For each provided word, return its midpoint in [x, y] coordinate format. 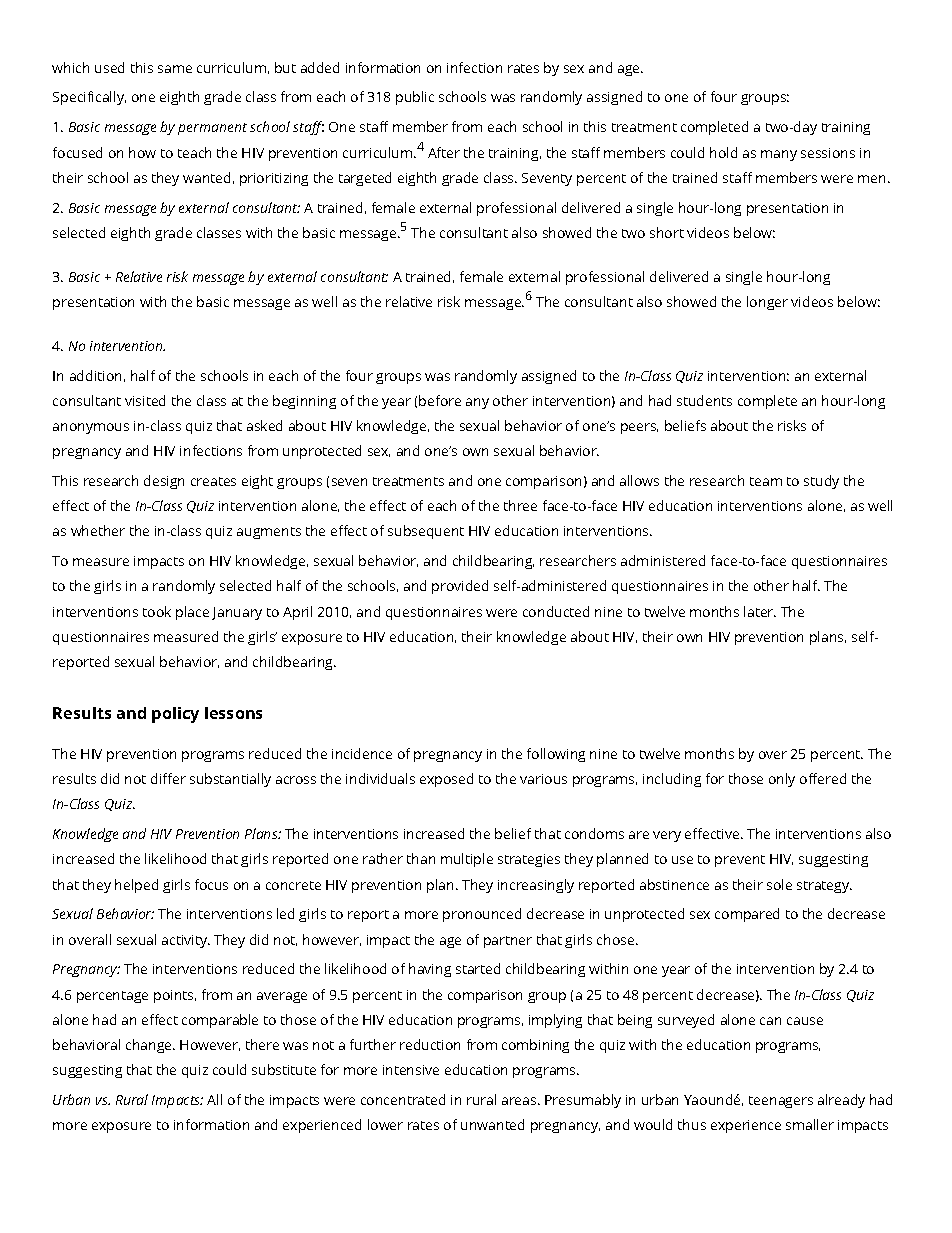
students [704, 400]
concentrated [403, 1099]
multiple [467, 860]
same [175, 69]
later [760, 611]
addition [95, 375]
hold [723, 152]
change [150, 1046]
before [440, 400]
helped [136, 886]
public [415, 98]
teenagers [781, 1102]
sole [779, 884]
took [157, 611]
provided [460, 587]
